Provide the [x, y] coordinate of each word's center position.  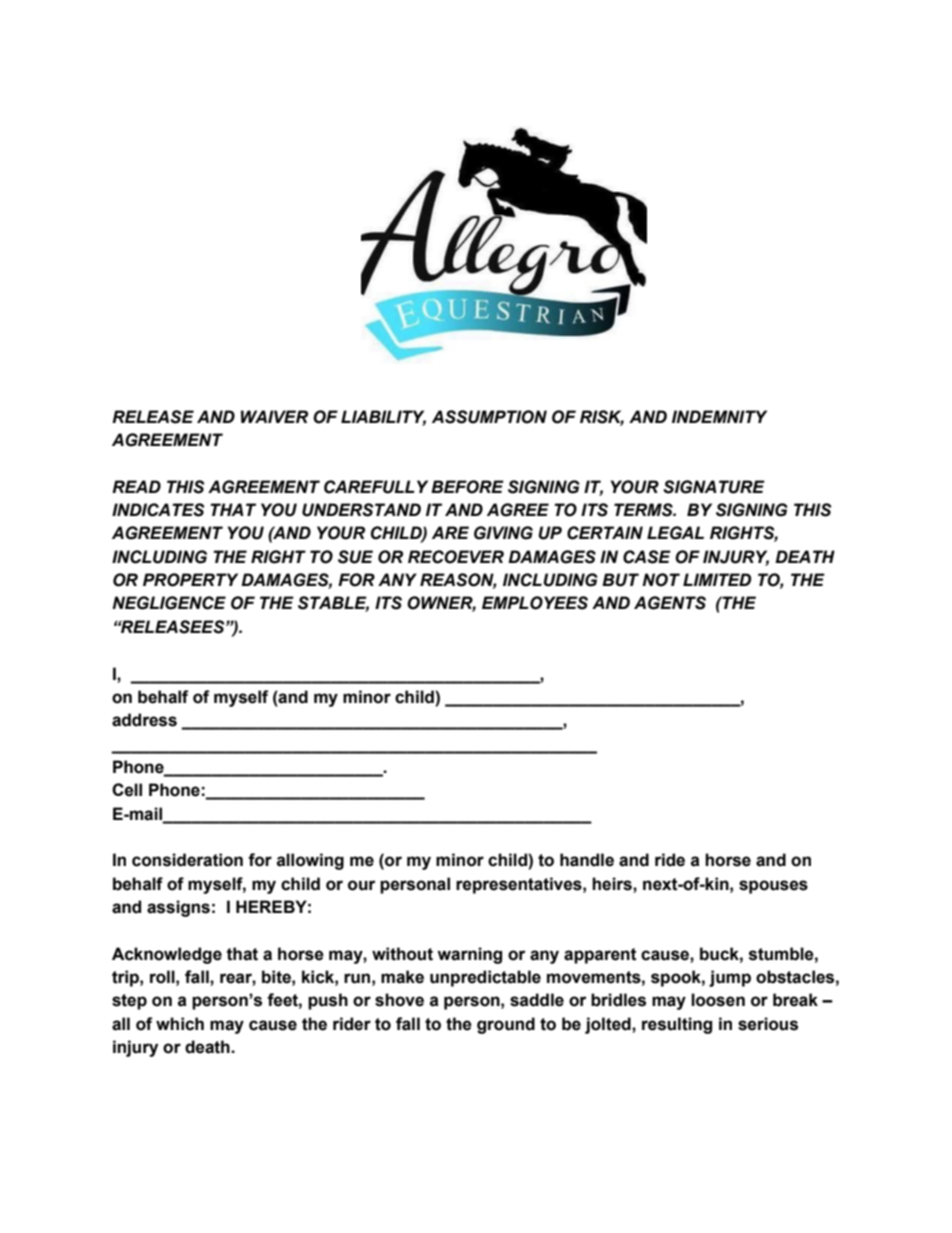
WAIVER [274, 416]
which [180, 1024]
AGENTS [670, 603]
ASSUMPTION [489, 417]
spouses [773, 887]
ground [506, 1025]
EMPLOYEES [535, 603]
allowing [310, 861]
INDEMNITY [719, 416]
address [144, 720]
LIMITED [717, 579]
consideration [187, 860]
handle [587, 860]
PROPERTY [190, 580]
